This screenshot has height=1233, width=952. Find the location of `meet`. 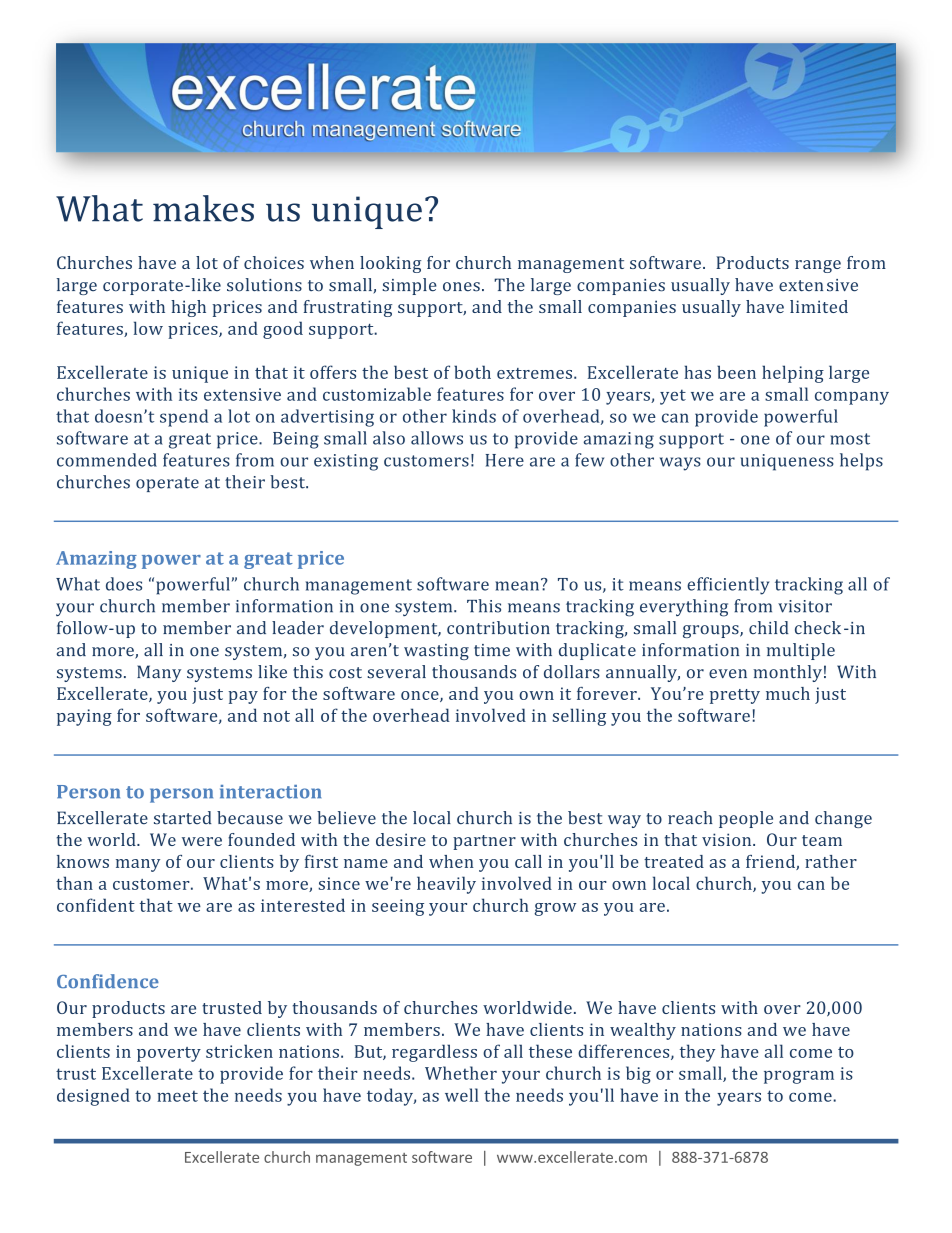

meet is located at coordinates (177, 1096).
